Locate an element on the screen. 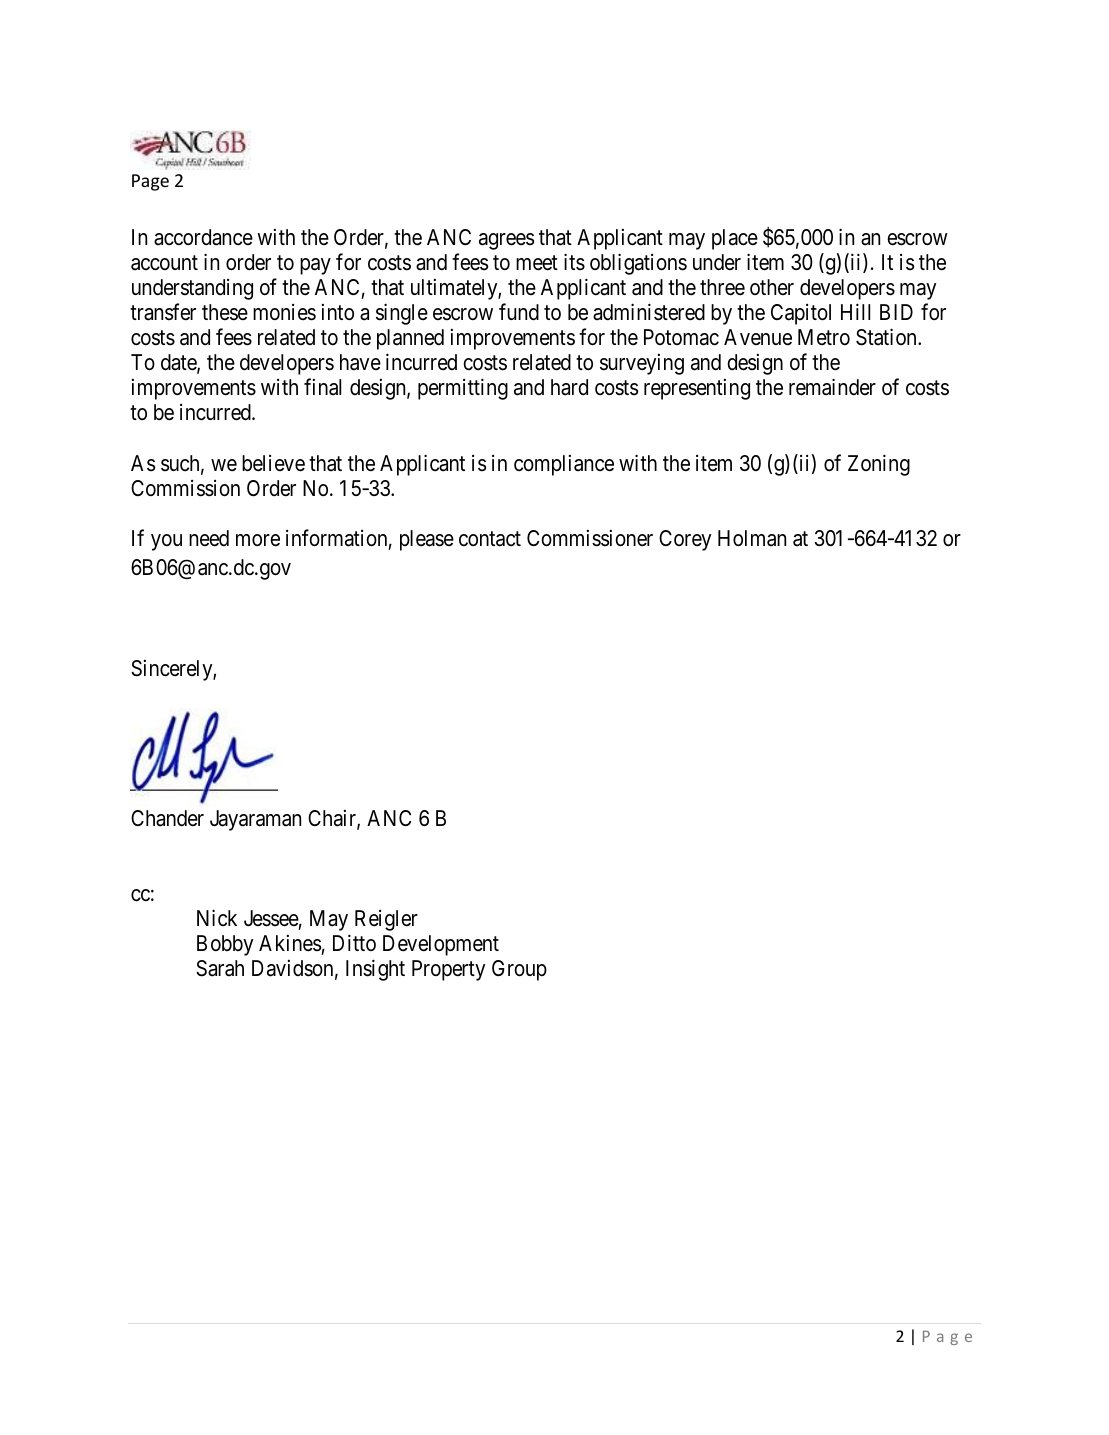  Bobby is located at coordinates (225, 945).
